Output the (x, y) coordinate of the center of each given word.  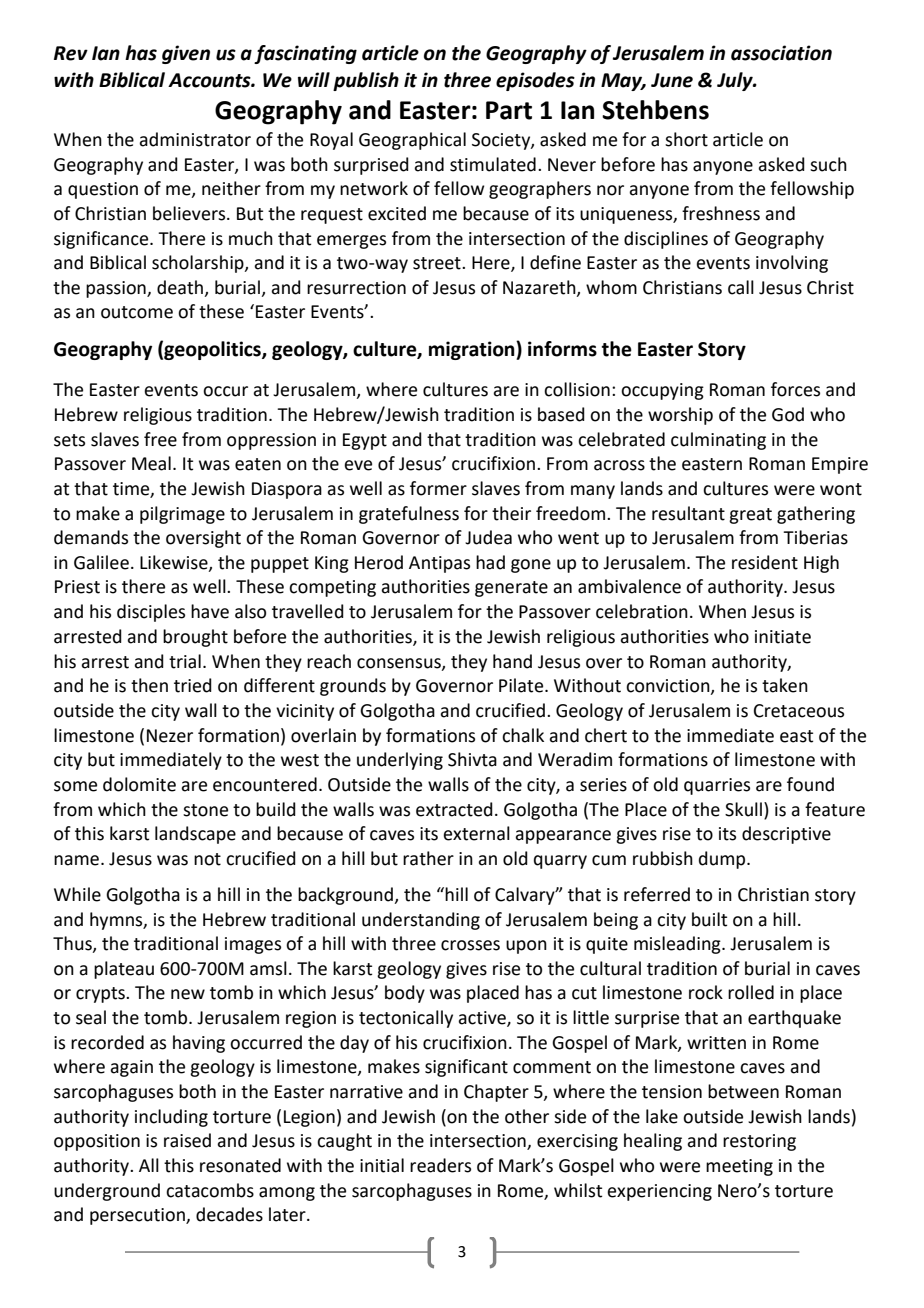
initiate (783, 637)
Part (509, 110)
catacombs (210, 1190)
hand (512, 661)
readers (440, 1165)
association (781, 53)
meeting (739, 1167)
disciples (151, 613)
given (186, 54)
